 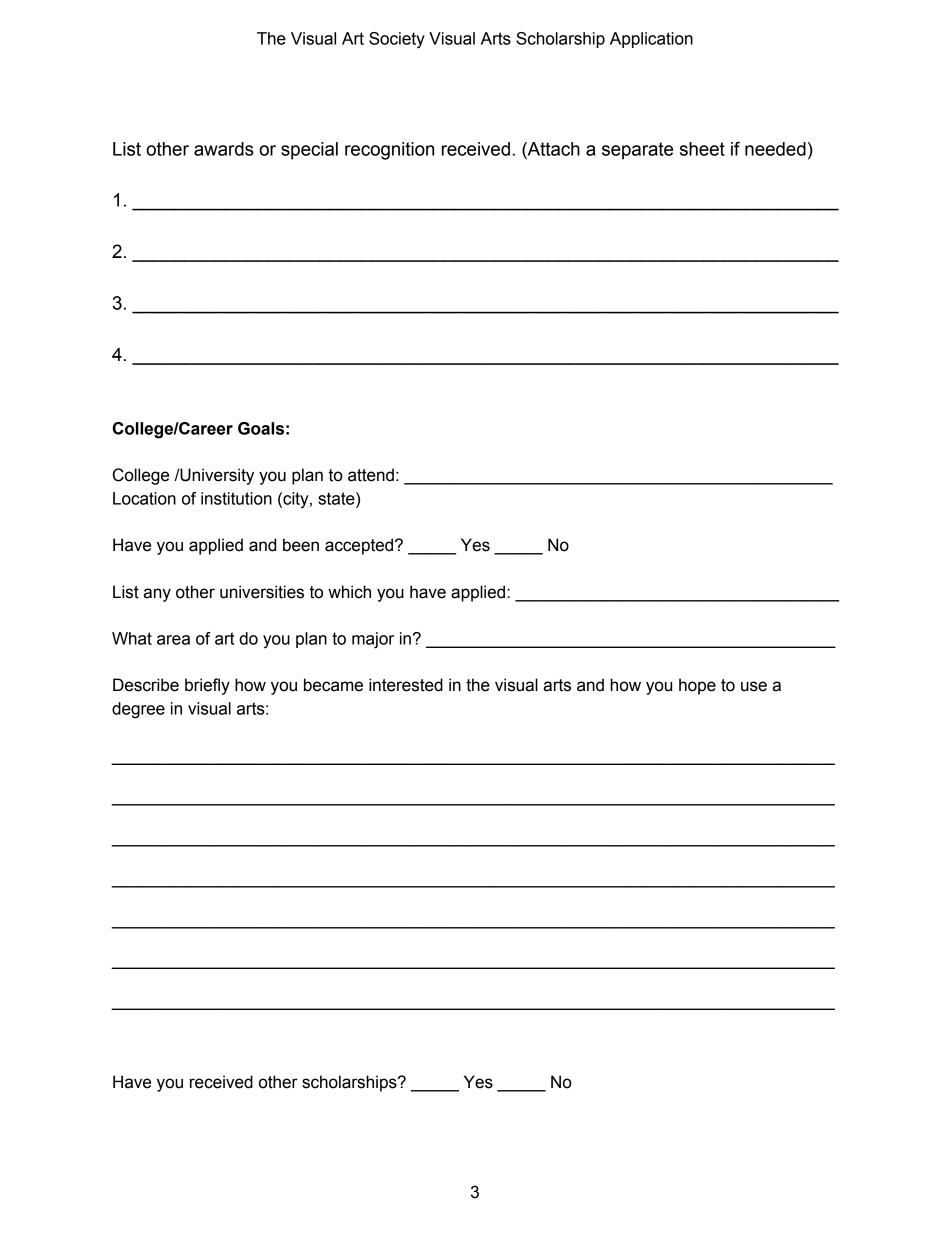 What do you see at coordinates (236, 498) in the screenshot?
I see `institution` at bounding box center [236, 498].
